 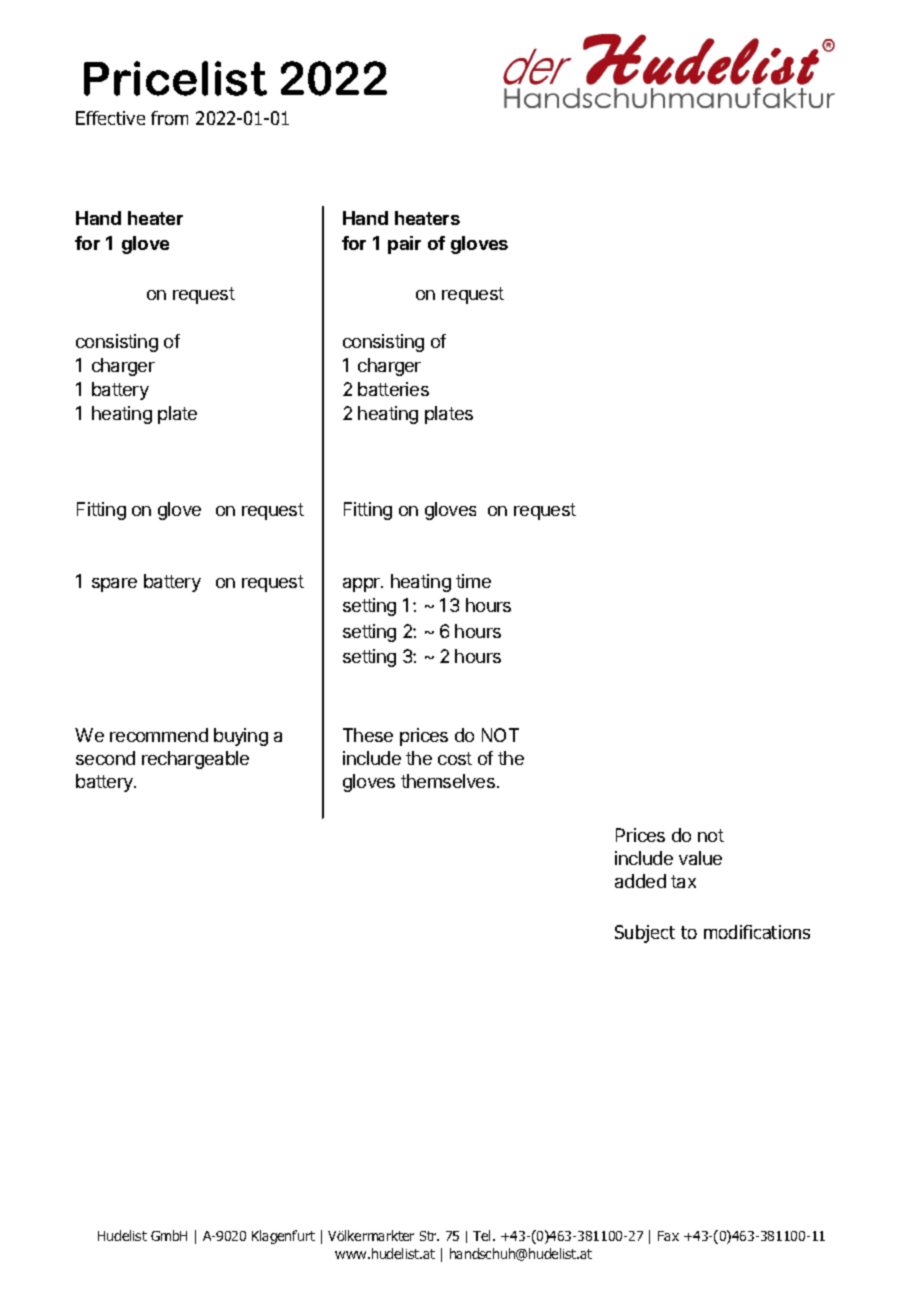 I want to click on from, so click(x=169, y=118).
